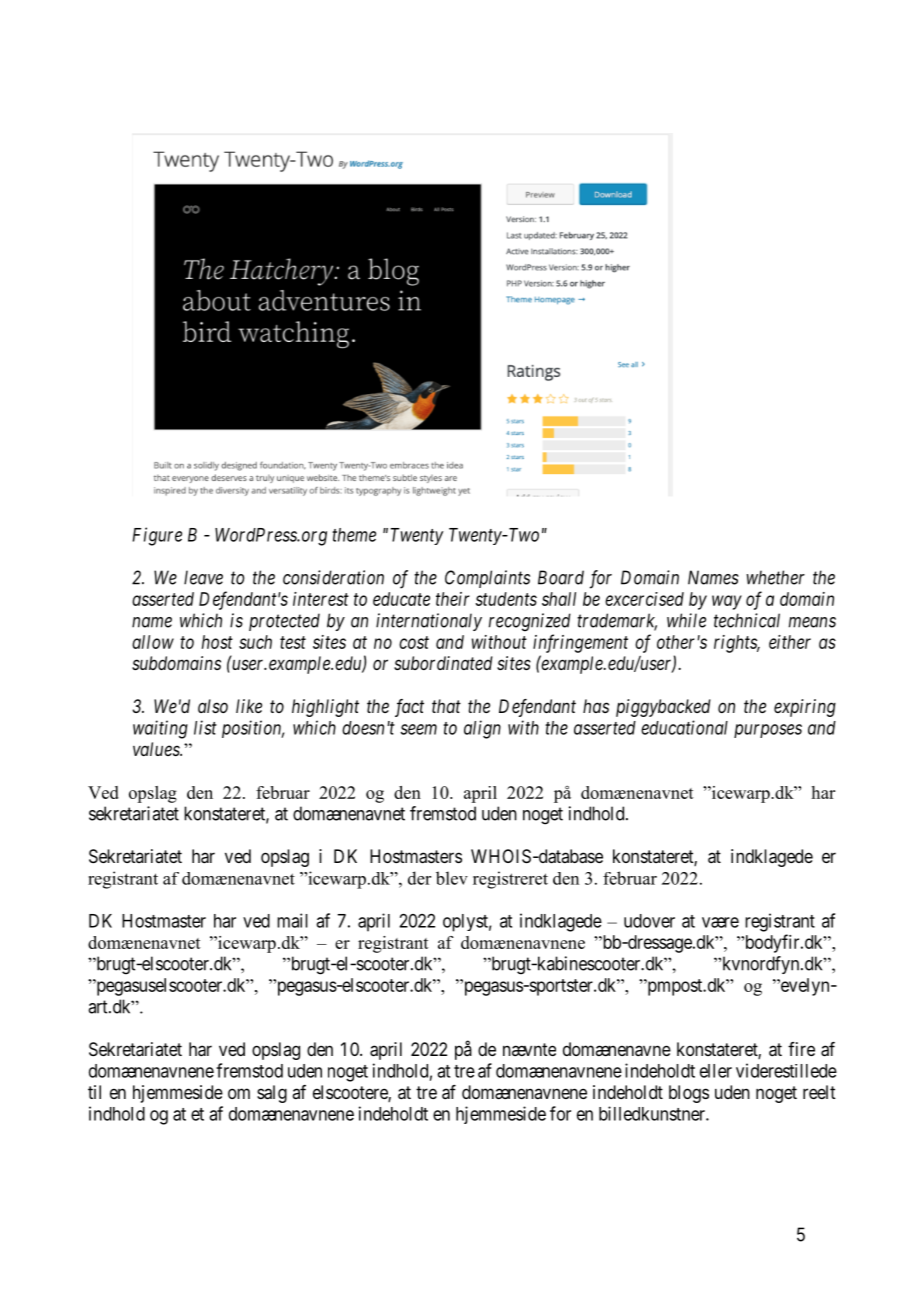  What do you see at coordinates (775, 577) in the screenshot?
I see `whether` at bounding box center [775, 577].
